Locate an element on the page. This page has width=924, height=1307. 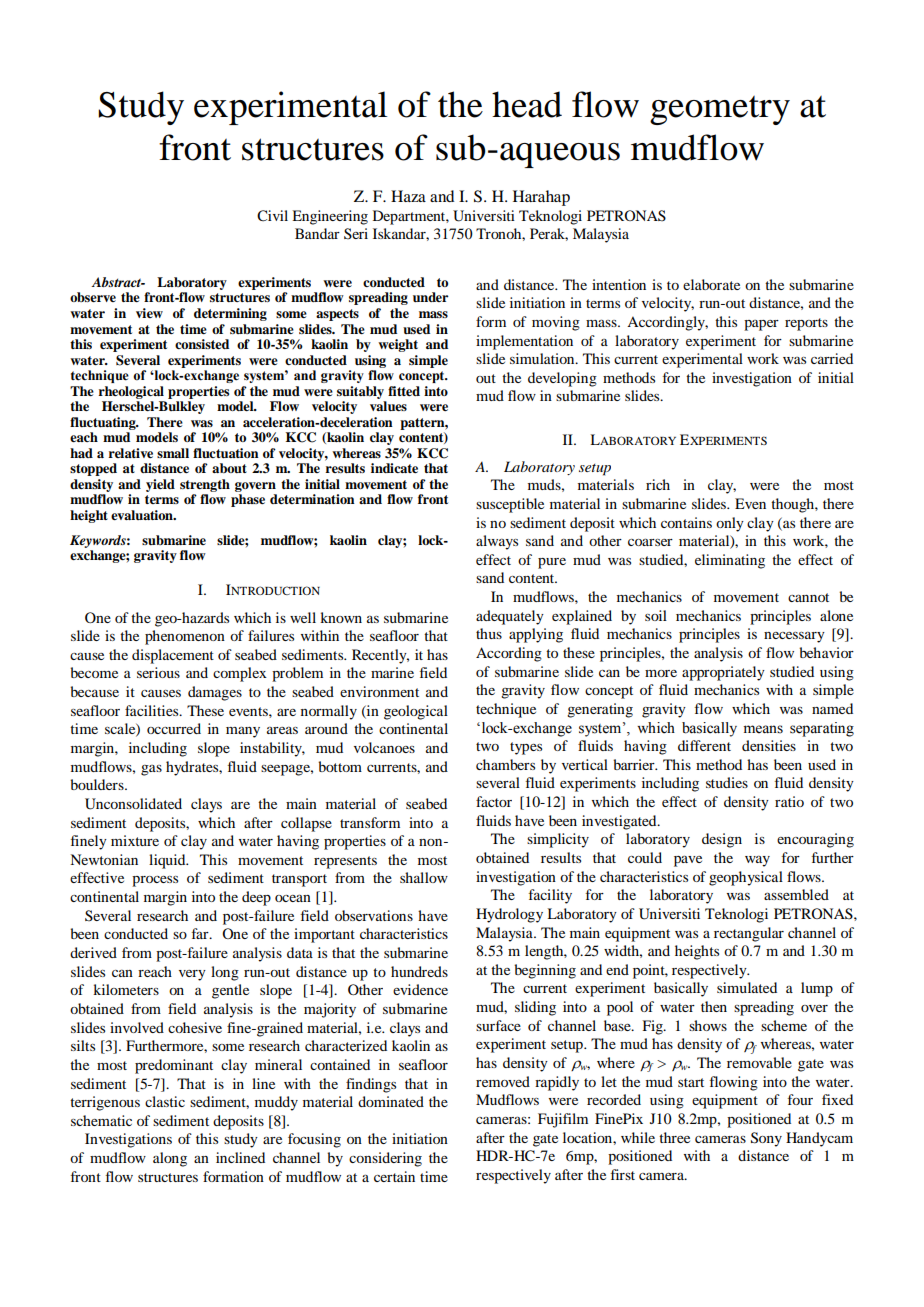
far is located at coordinates (201, 933).
